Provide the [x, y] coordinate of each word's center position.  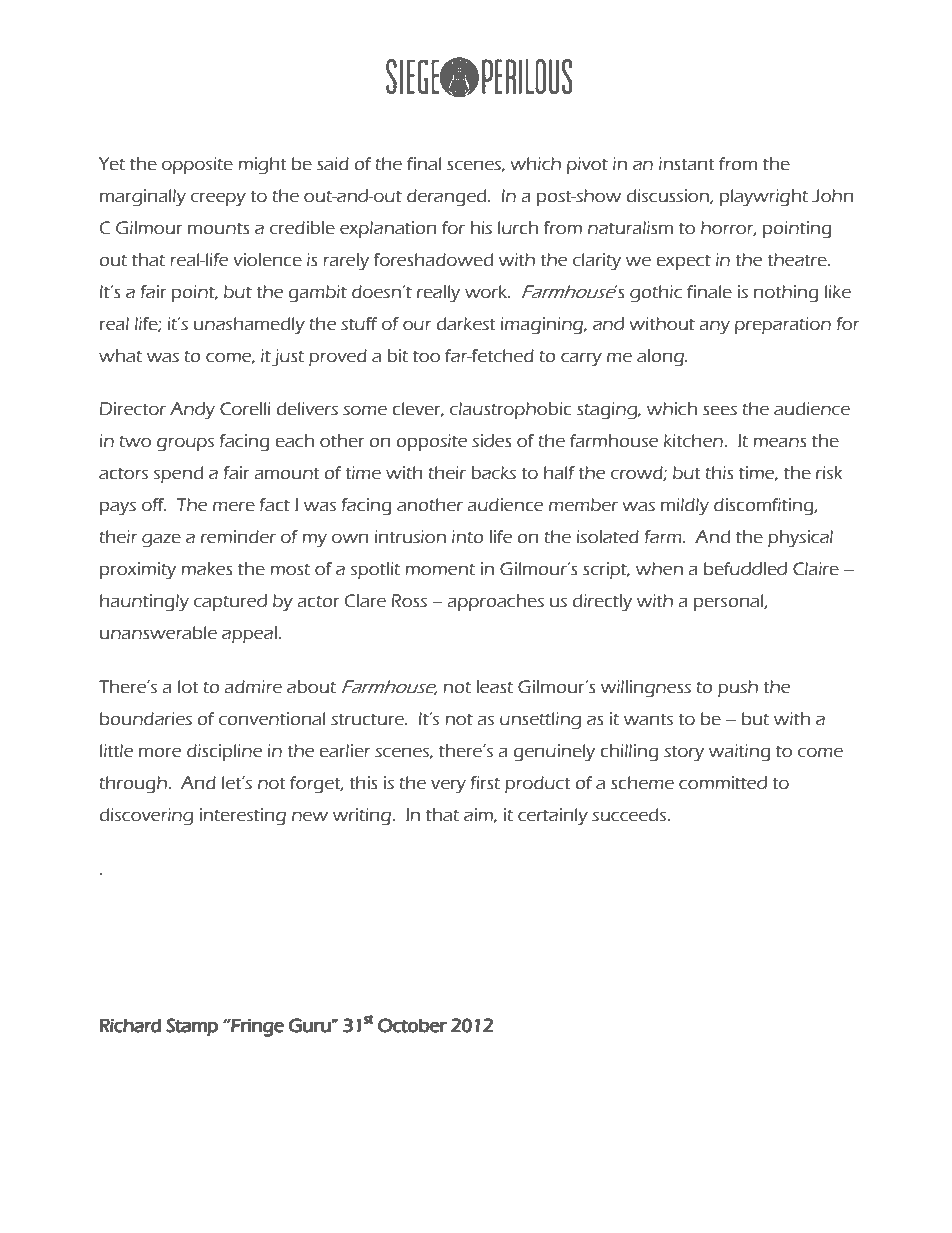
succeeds [630, 815]
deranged [448, 198]
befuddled [745, 569]
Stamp [192, 1027]
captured [230, 602]
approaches [495, 602]
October [412, 1025]
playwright [764, 198]
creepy [218, 199]
